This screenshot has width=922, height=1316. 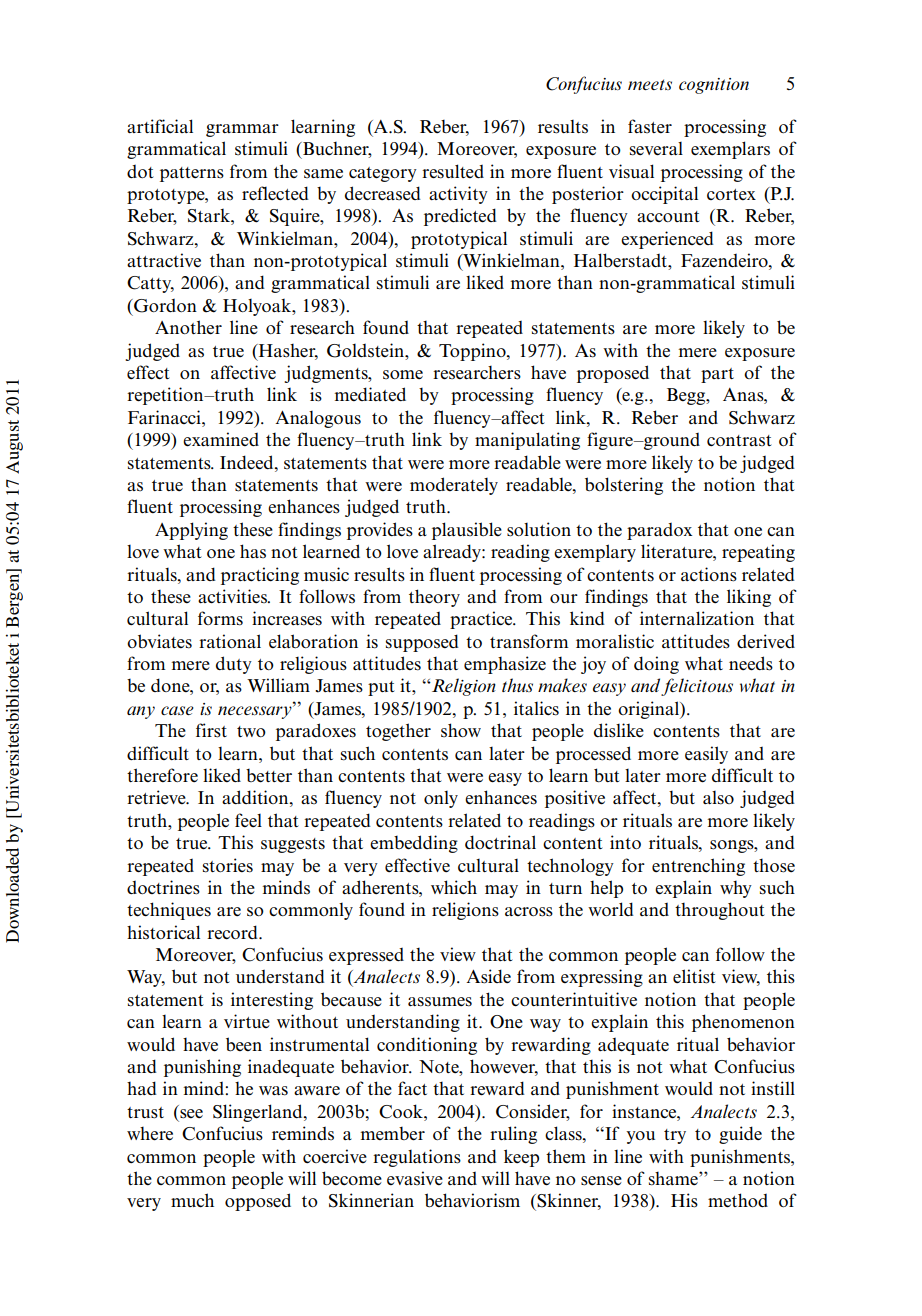 What do you see at coordinates (242, 130) in the screenshot?
I see `grammar` at bounding box center [242, 130].
